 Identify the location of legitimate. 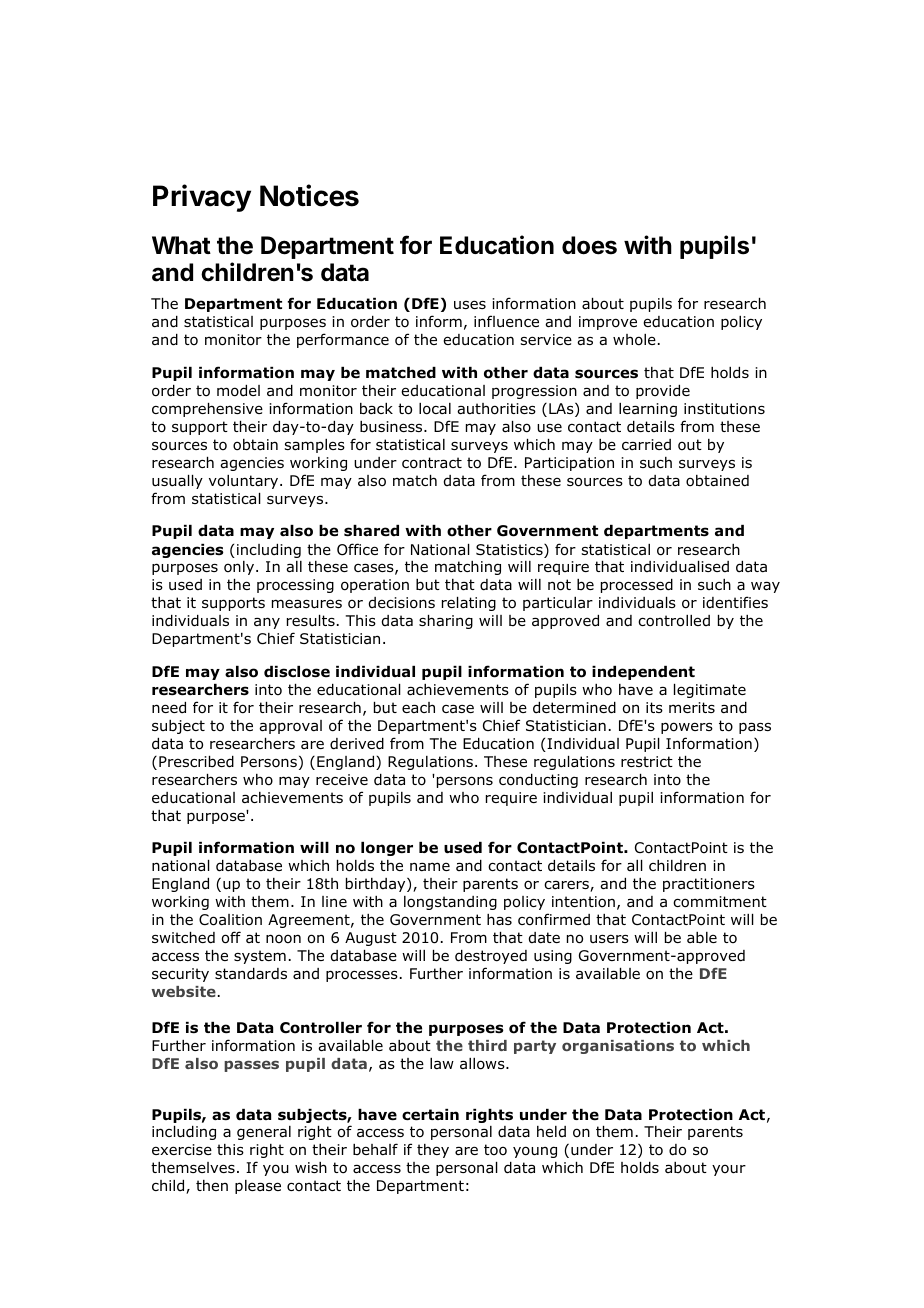
(710, 691).
